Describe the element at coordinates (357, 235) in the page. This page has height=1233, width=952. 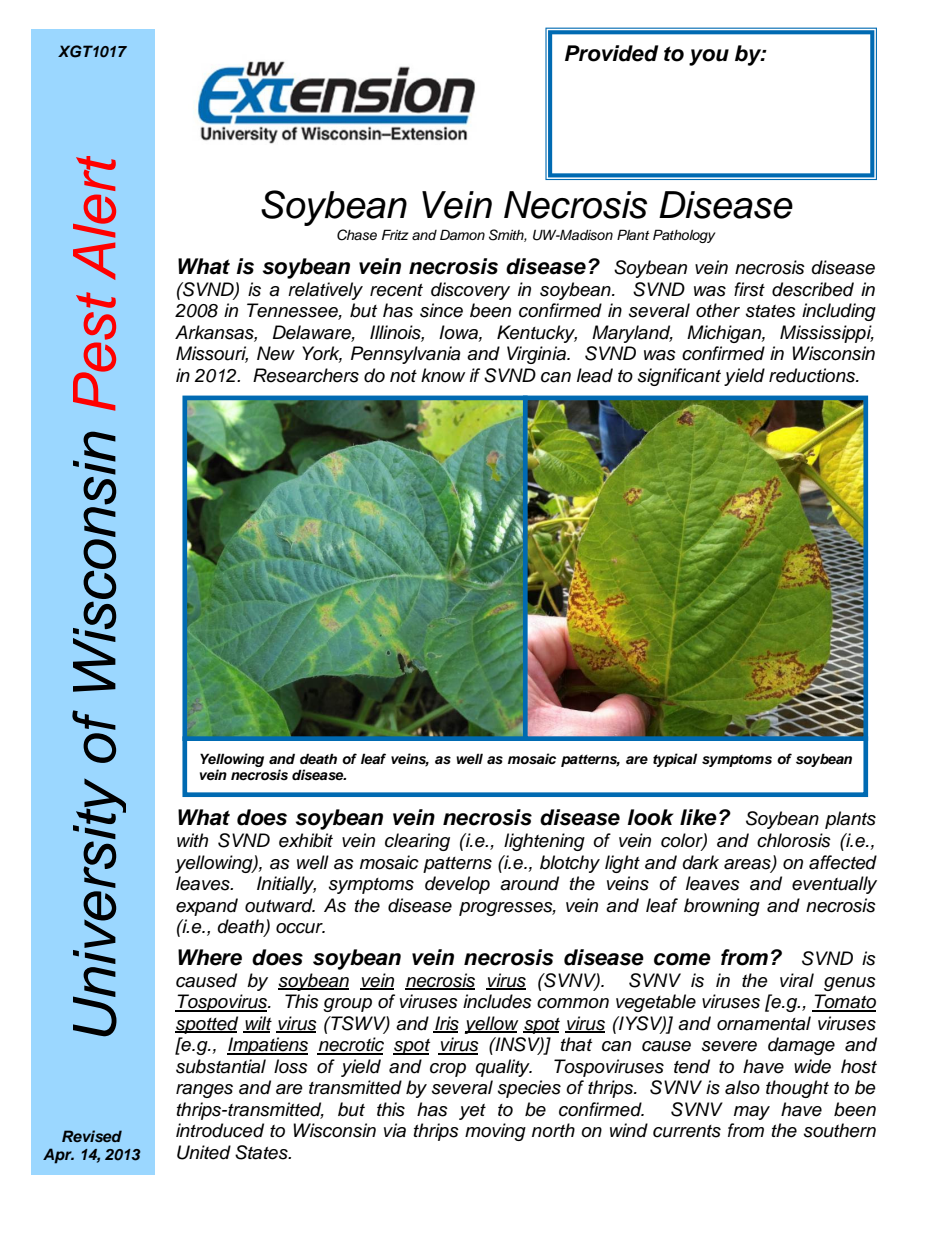
I see `Chase` at that location.
